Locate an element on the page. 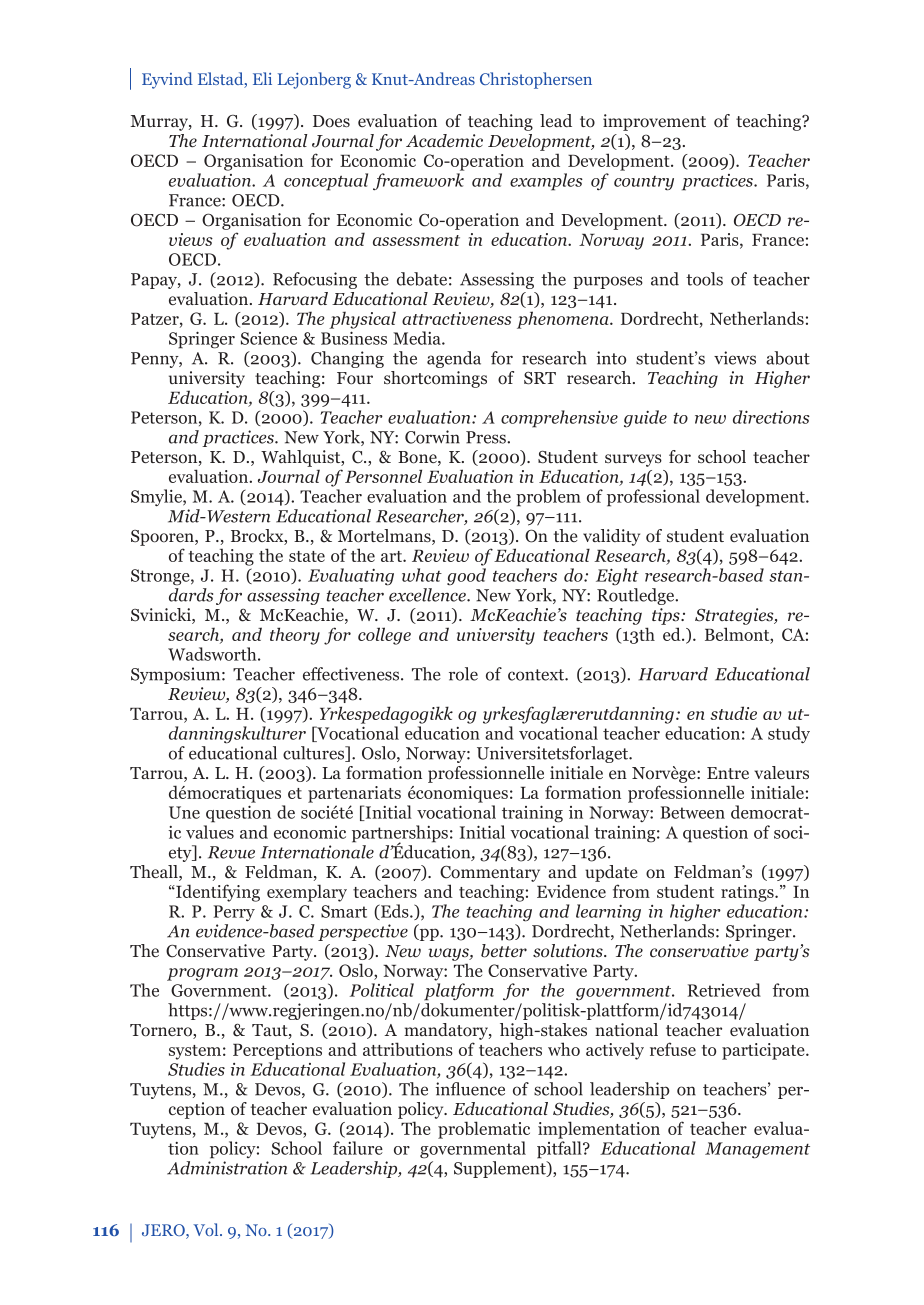 The width and height of the document is (924, 1305). Eli is located at coordinates (262, 78).
